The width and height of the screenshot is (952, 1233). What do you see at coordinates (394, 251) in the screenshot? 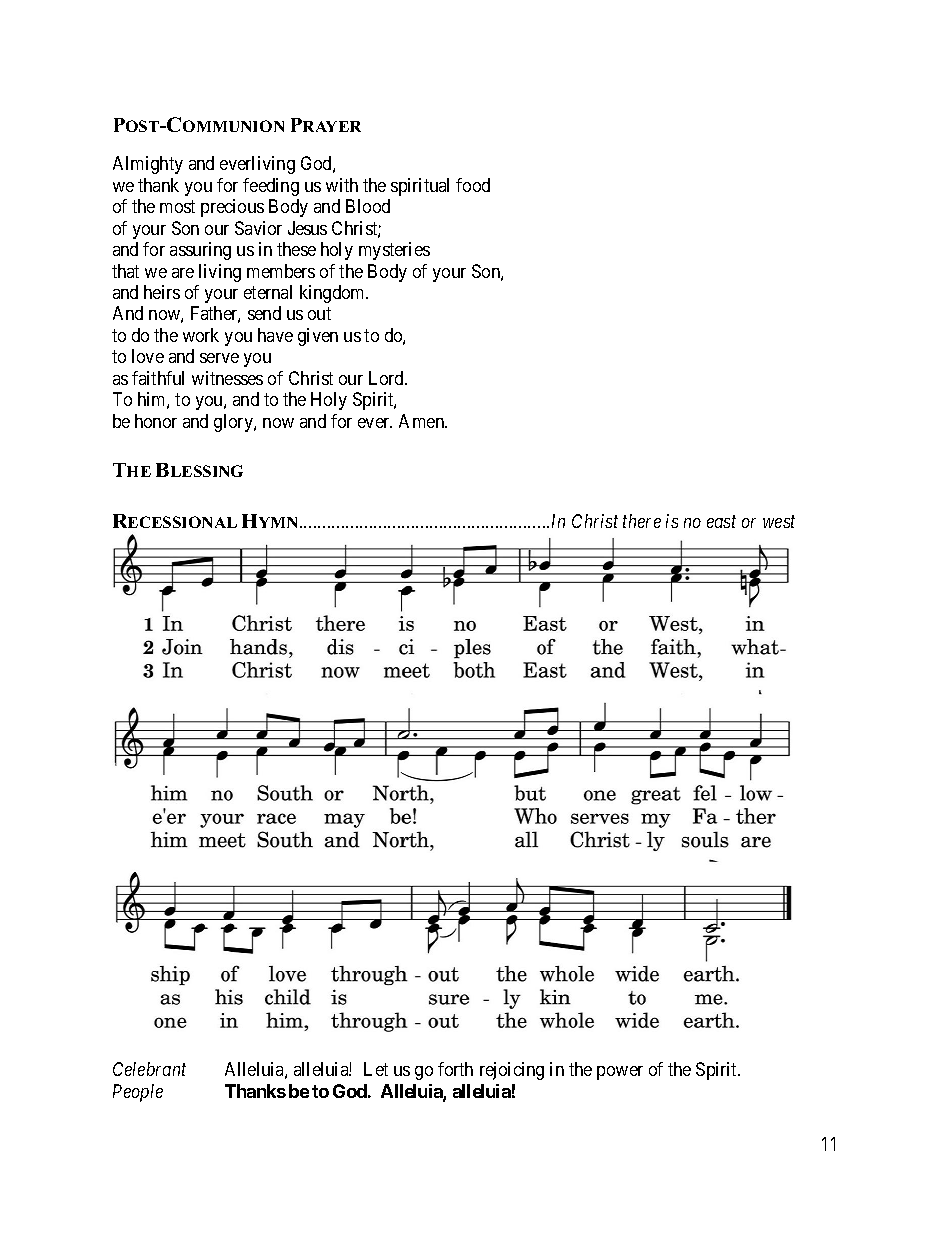
I see `mysteries` at bounding box center [394, 251].
